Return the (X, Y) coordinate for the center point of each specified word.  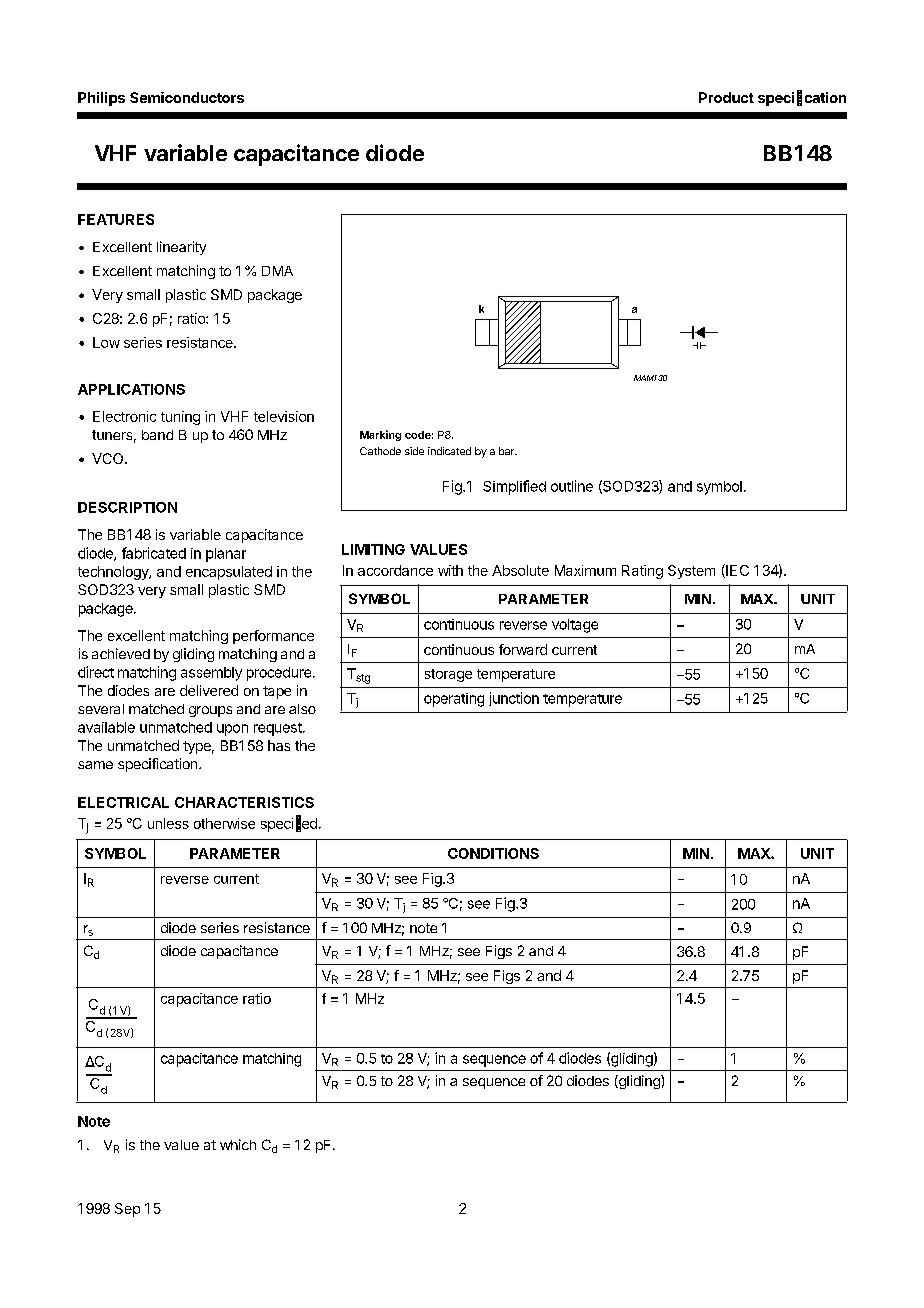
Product (726, 97)
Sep (127, 1210)
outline (572, 486)
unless (168, 823)
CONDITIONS (493, 853)
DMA (277, 271)
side (414, 451)
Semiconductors (187, 97)
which (238, 1144)
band (157, 435)
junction (514, 699)
